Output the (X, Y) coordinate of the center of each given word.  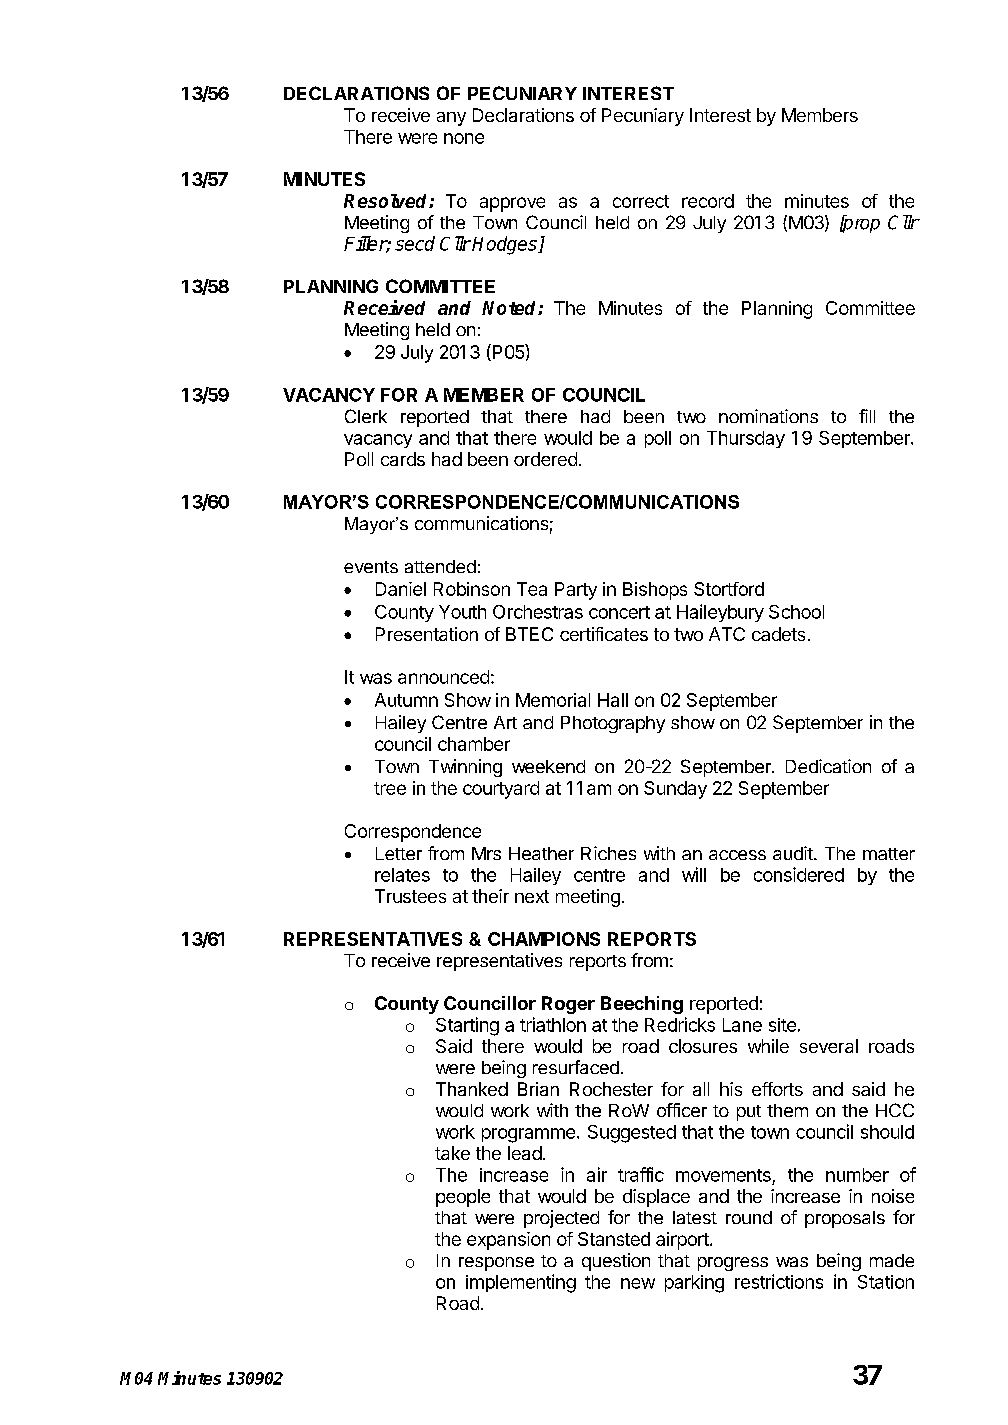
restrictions (779, 1281)
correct (641, 201)
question (616, 1262)
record (708, 201)
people (463, 1198)
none (464, 138)
